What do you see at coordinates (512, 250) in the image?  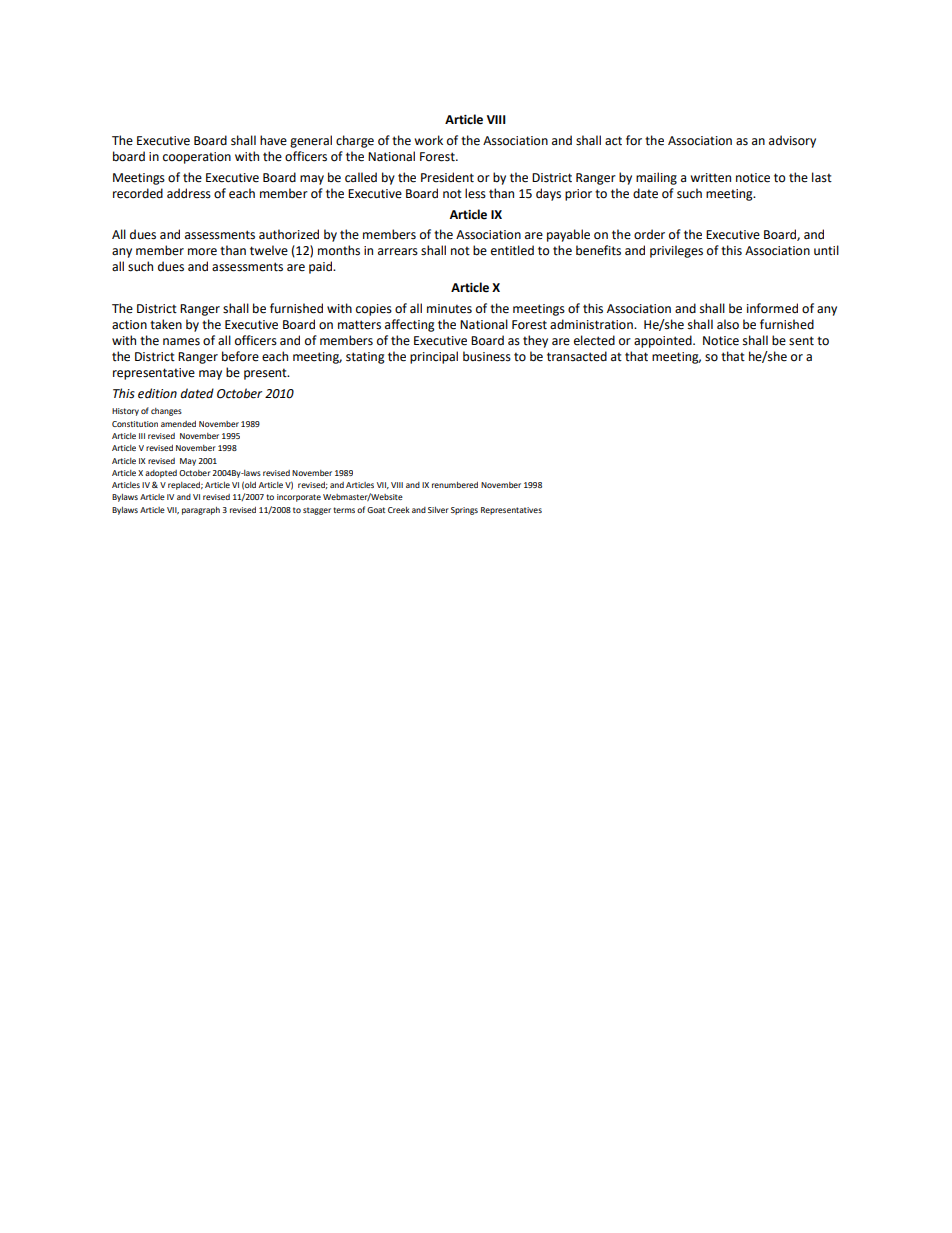 I see `entitled` at bounding box center [512, 250].
